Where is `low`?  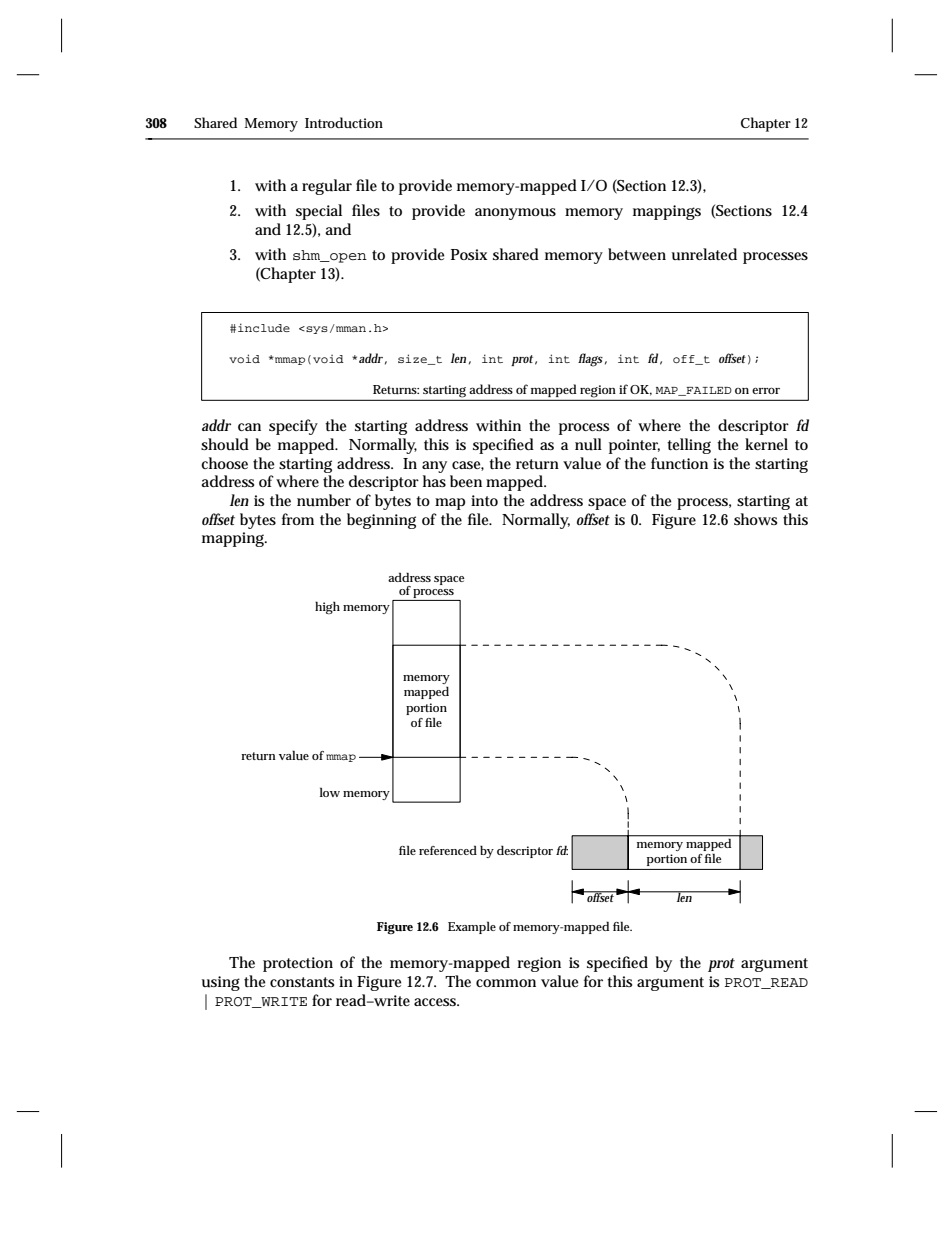
low is located at coordinates (330, 792).
